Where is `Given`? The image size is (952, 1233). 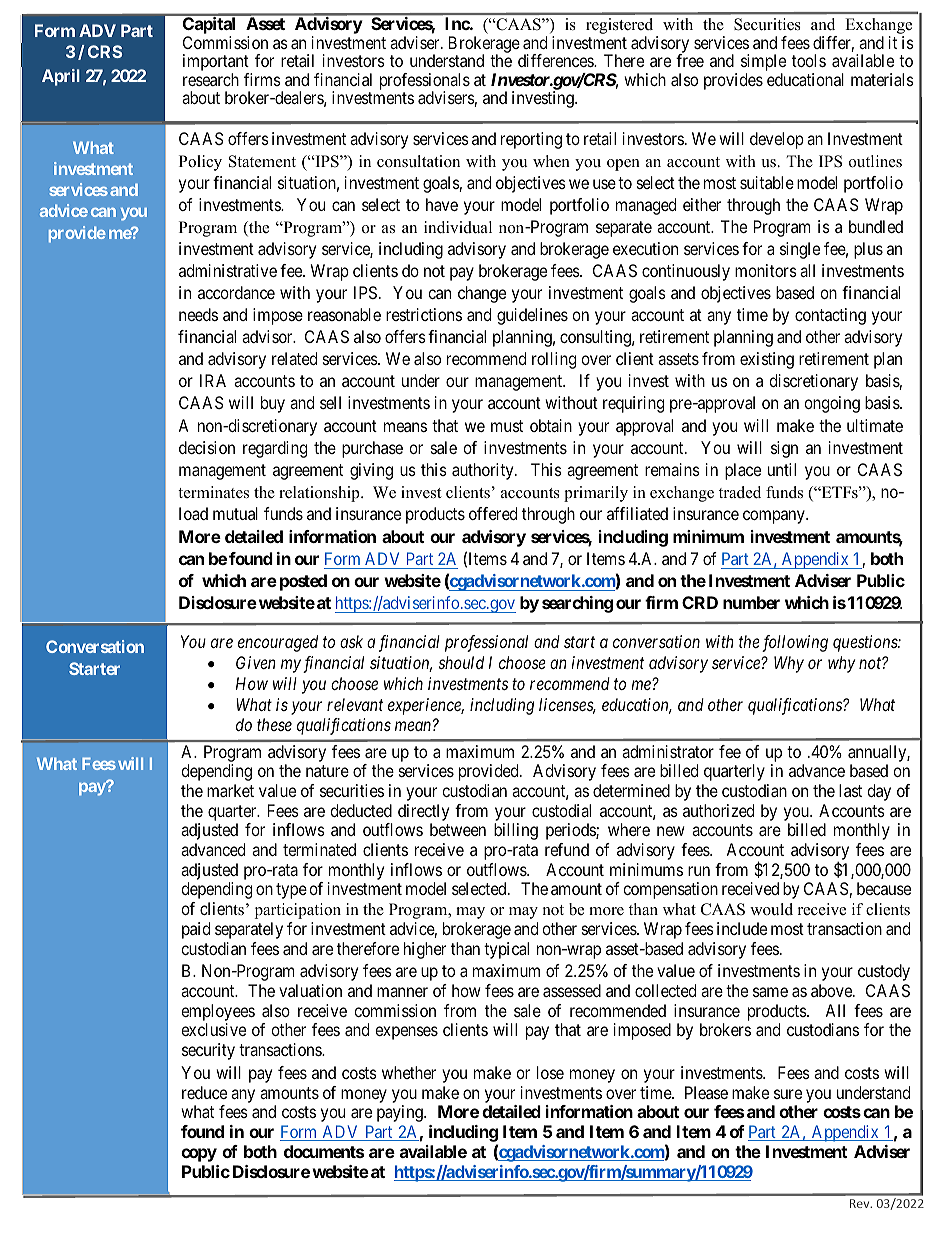 Given is located at coordinates (256, 662).
